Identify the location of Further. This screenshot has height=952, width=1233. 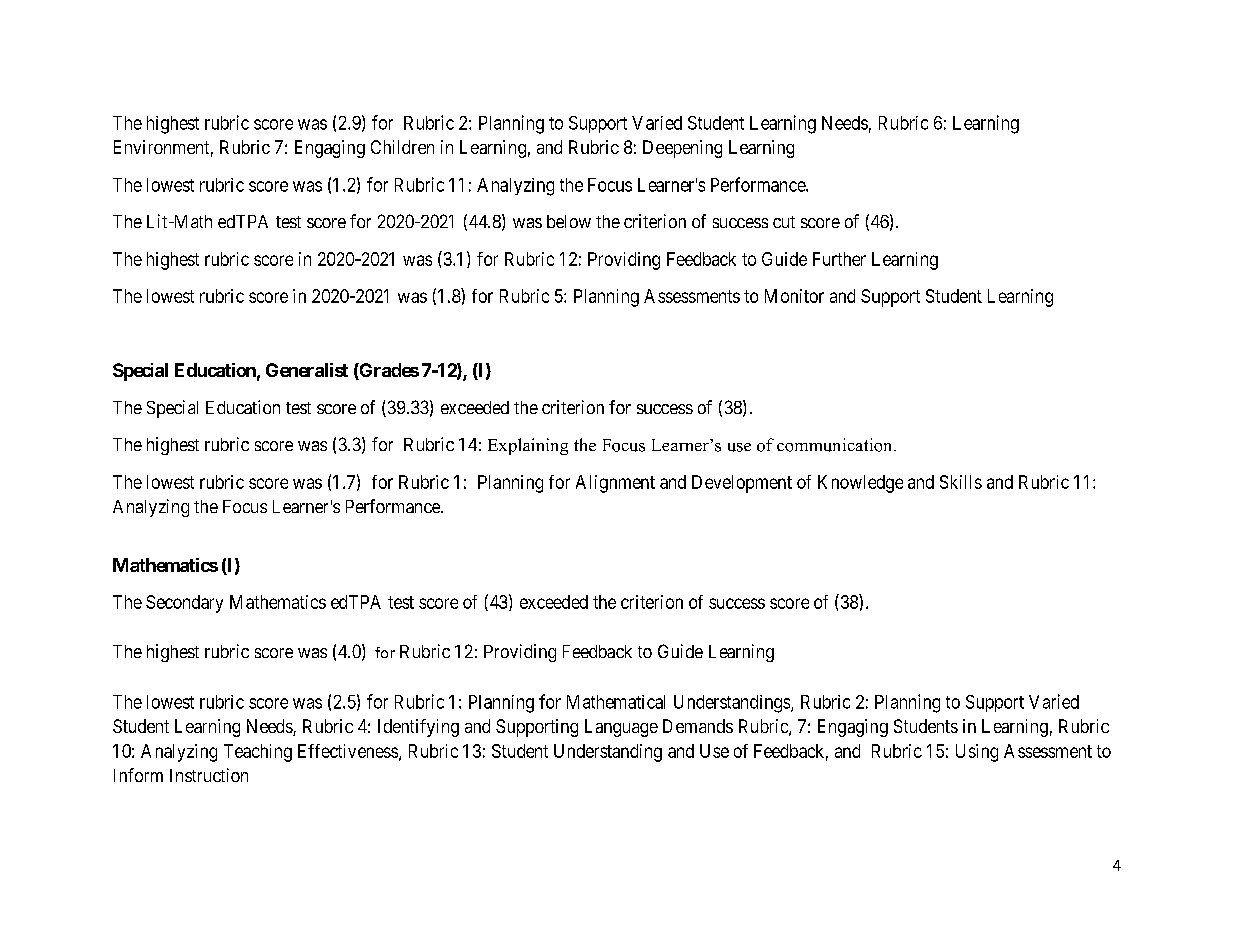
(839, 259).
